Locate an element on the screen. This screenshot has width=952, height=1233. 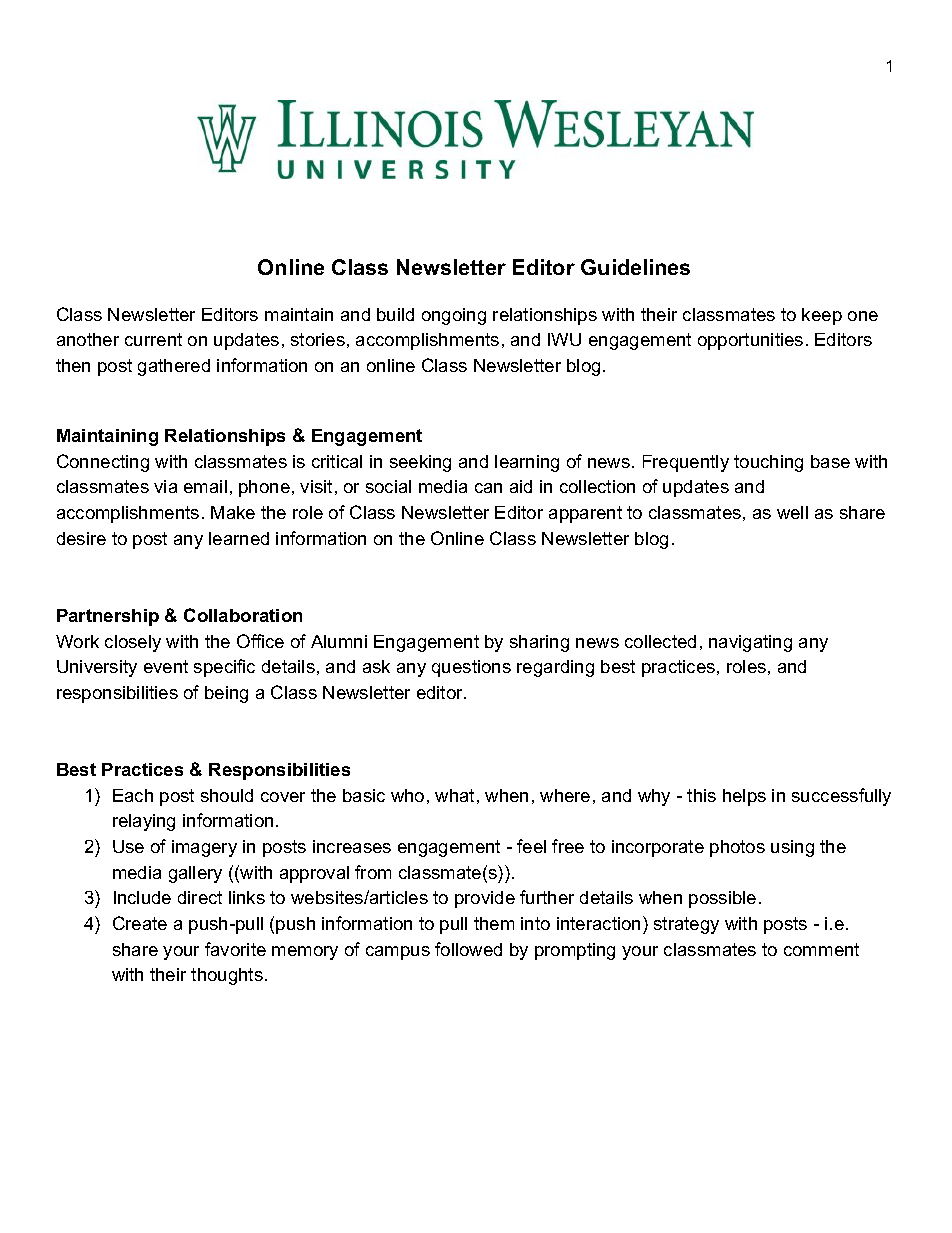
followed is located at coordinates (468, 949).
